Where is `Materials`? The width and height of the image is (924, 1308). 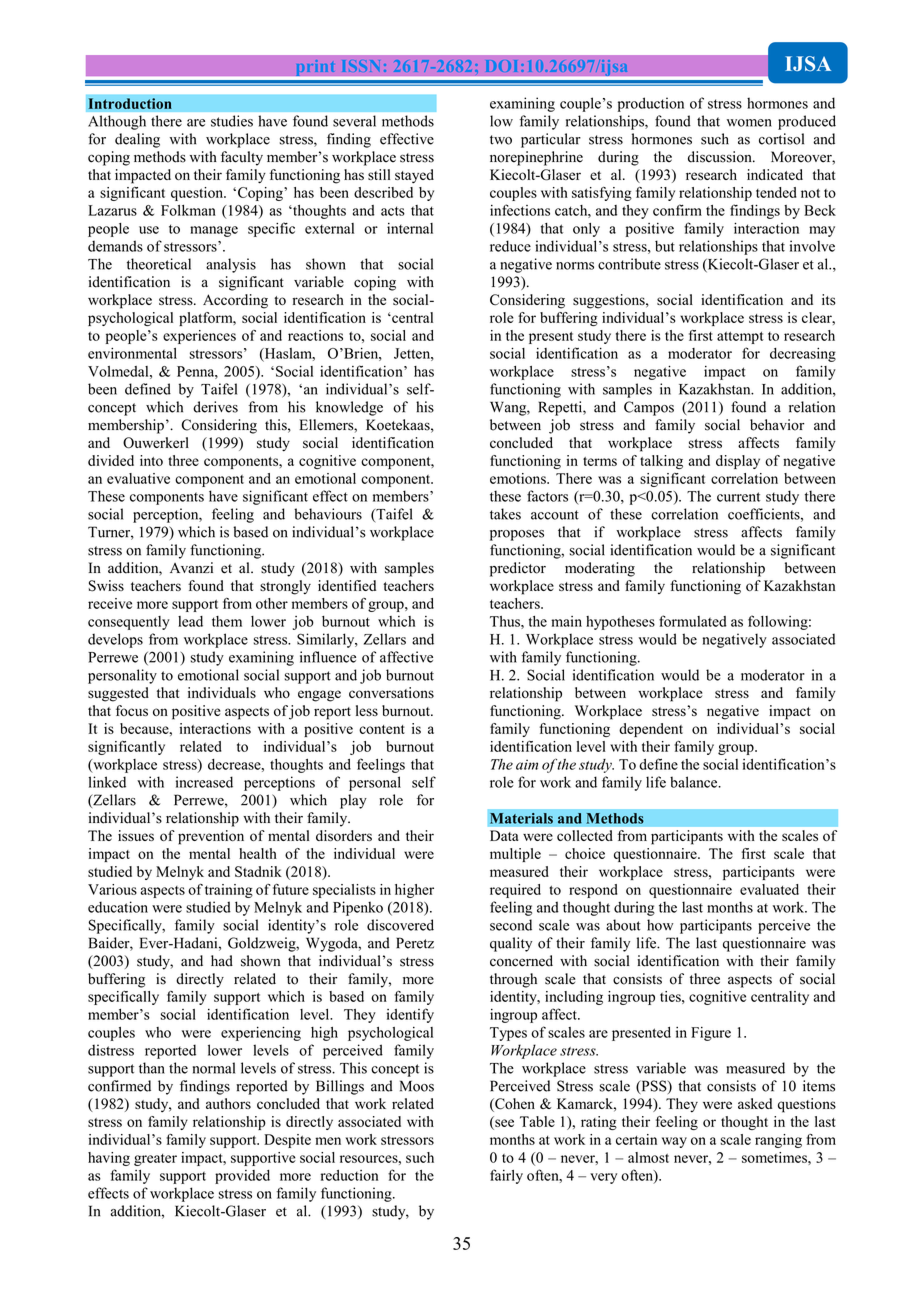 Materials is located at coordinates (521, 818).
